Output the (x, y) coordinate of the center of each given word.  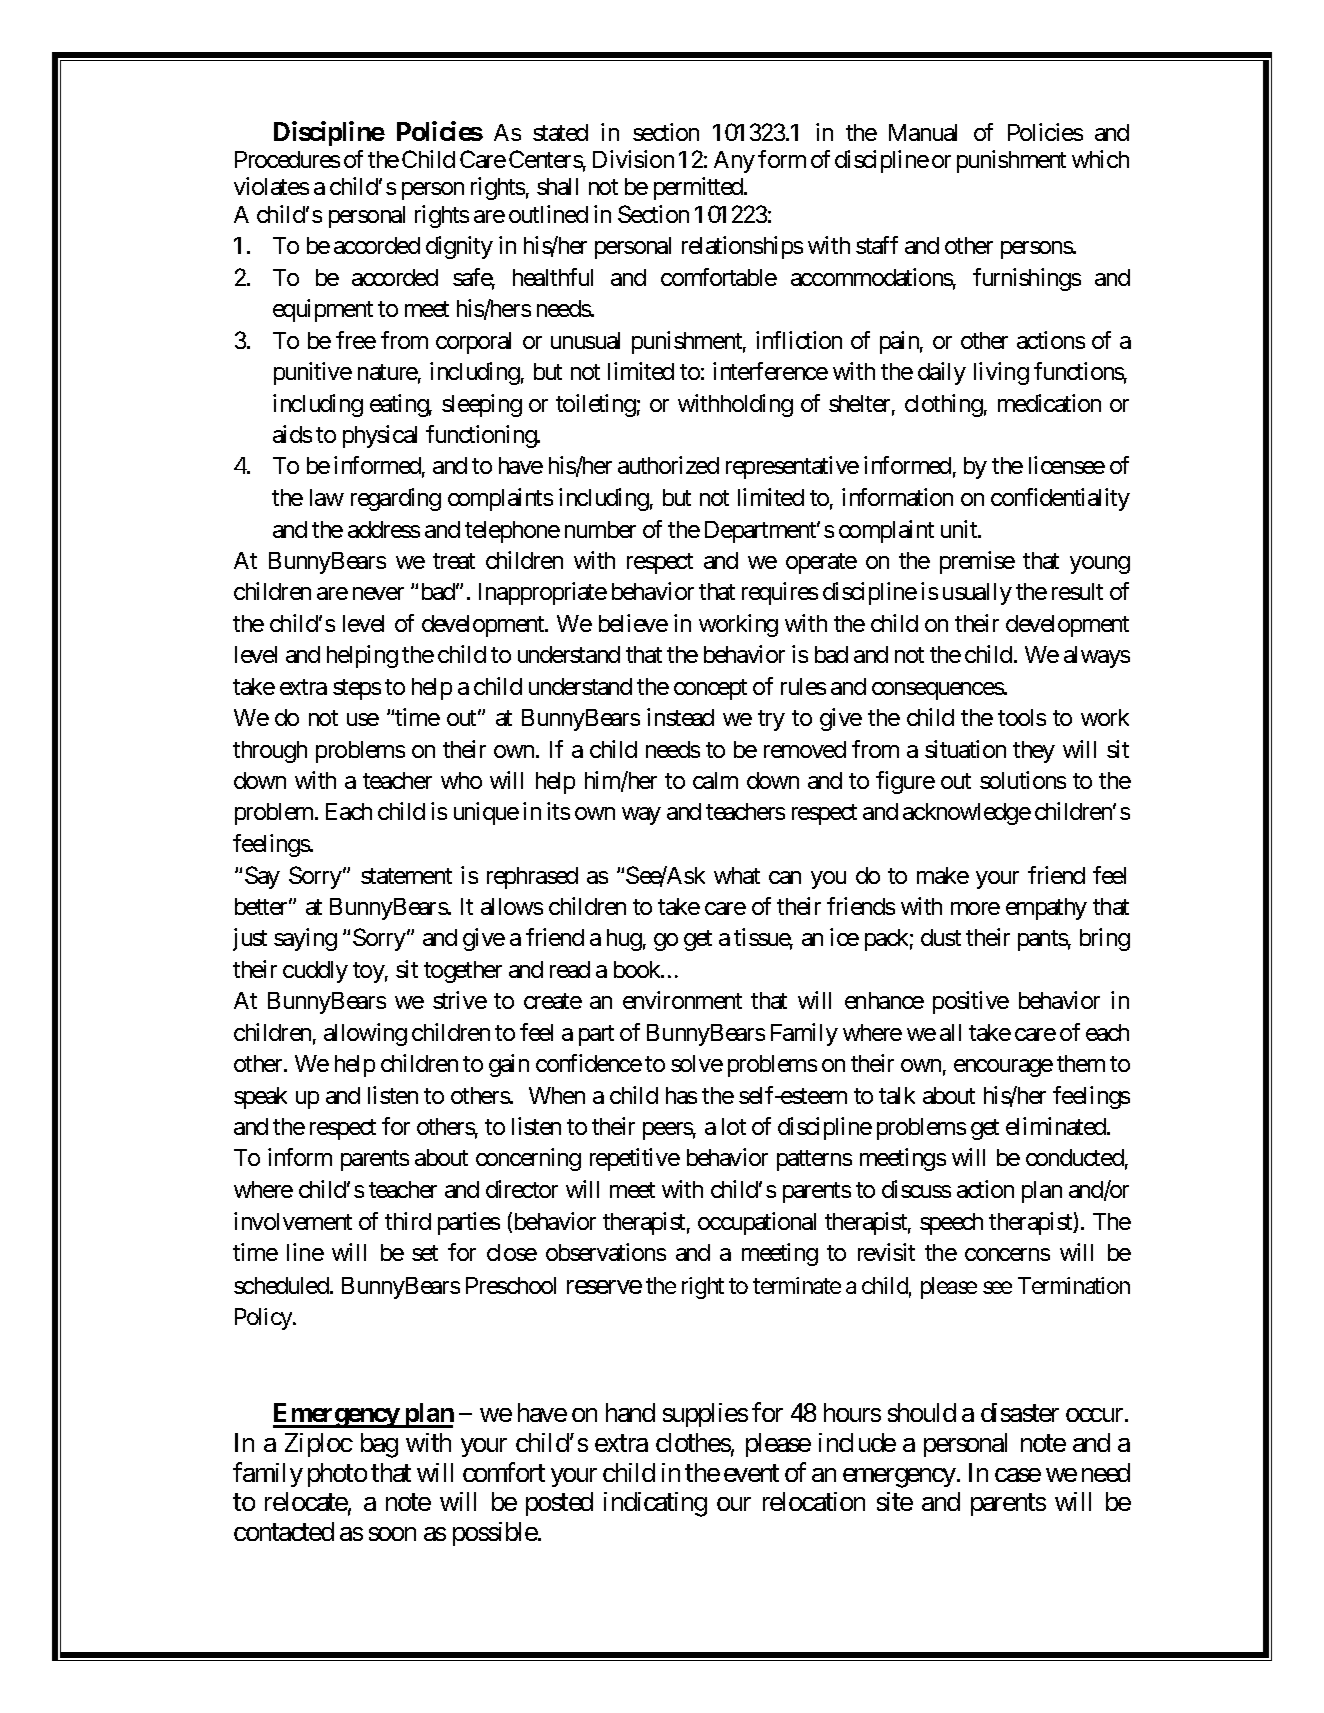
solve (697, 1063)
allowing (365, 1034)
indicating (655, 1504)
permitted (699, 188)
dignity (459, 247)
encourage (1003, 1068)
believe (633, 623)
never (378, 593)
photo (337, 1475)
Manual (923, 132)
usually (977, 594)
